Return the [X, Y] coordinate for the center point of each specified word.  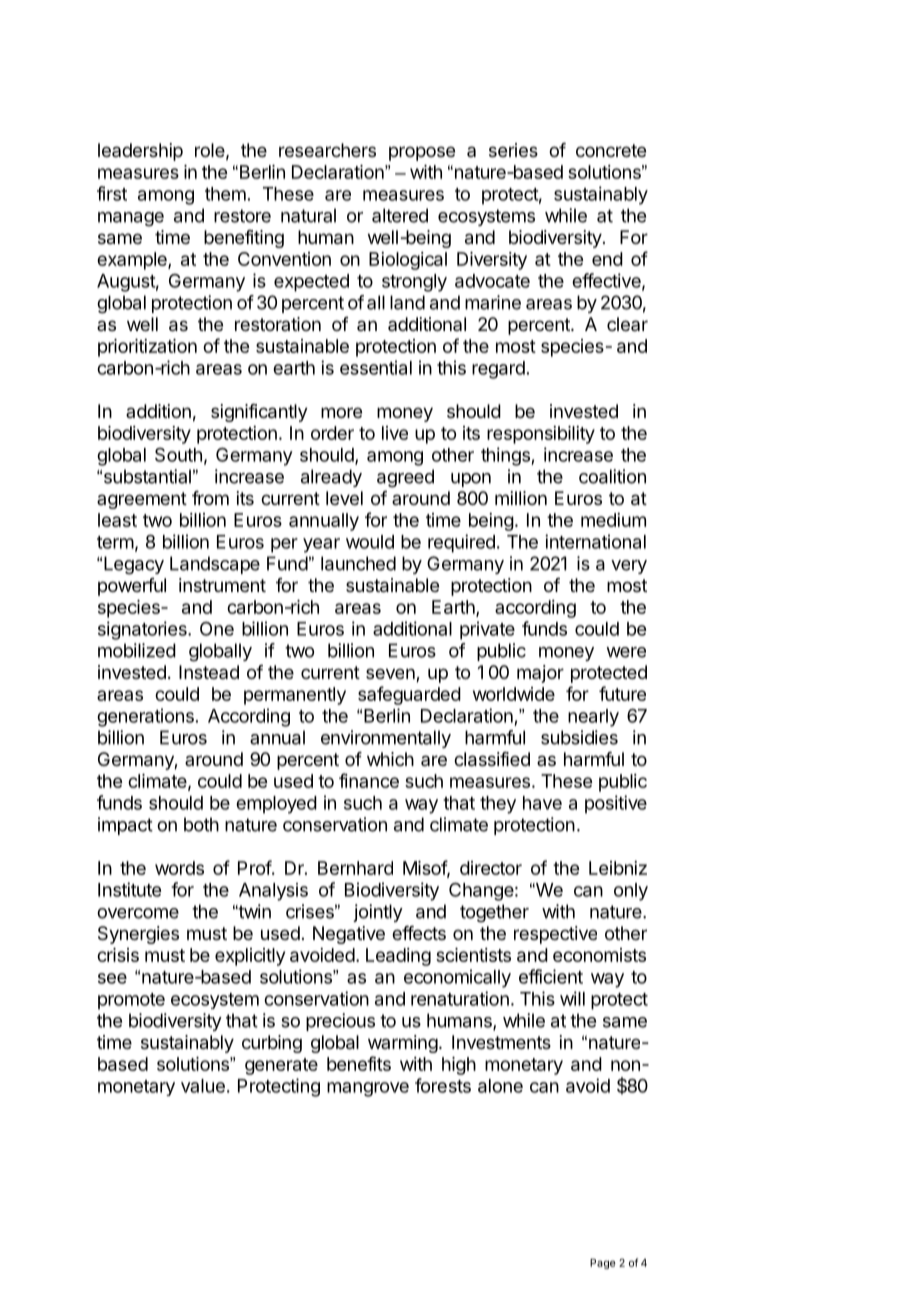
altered [400, 215]
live [395, 433]
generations [145, 717]
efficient [551, 976]
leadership [140, 152]
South [178, 455]
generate [281, 1066]
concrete [611, 150]
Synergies [138, 935]
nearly [593, 718]
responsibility [541, 435]
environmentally [386, 739]
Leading [398, 957]
